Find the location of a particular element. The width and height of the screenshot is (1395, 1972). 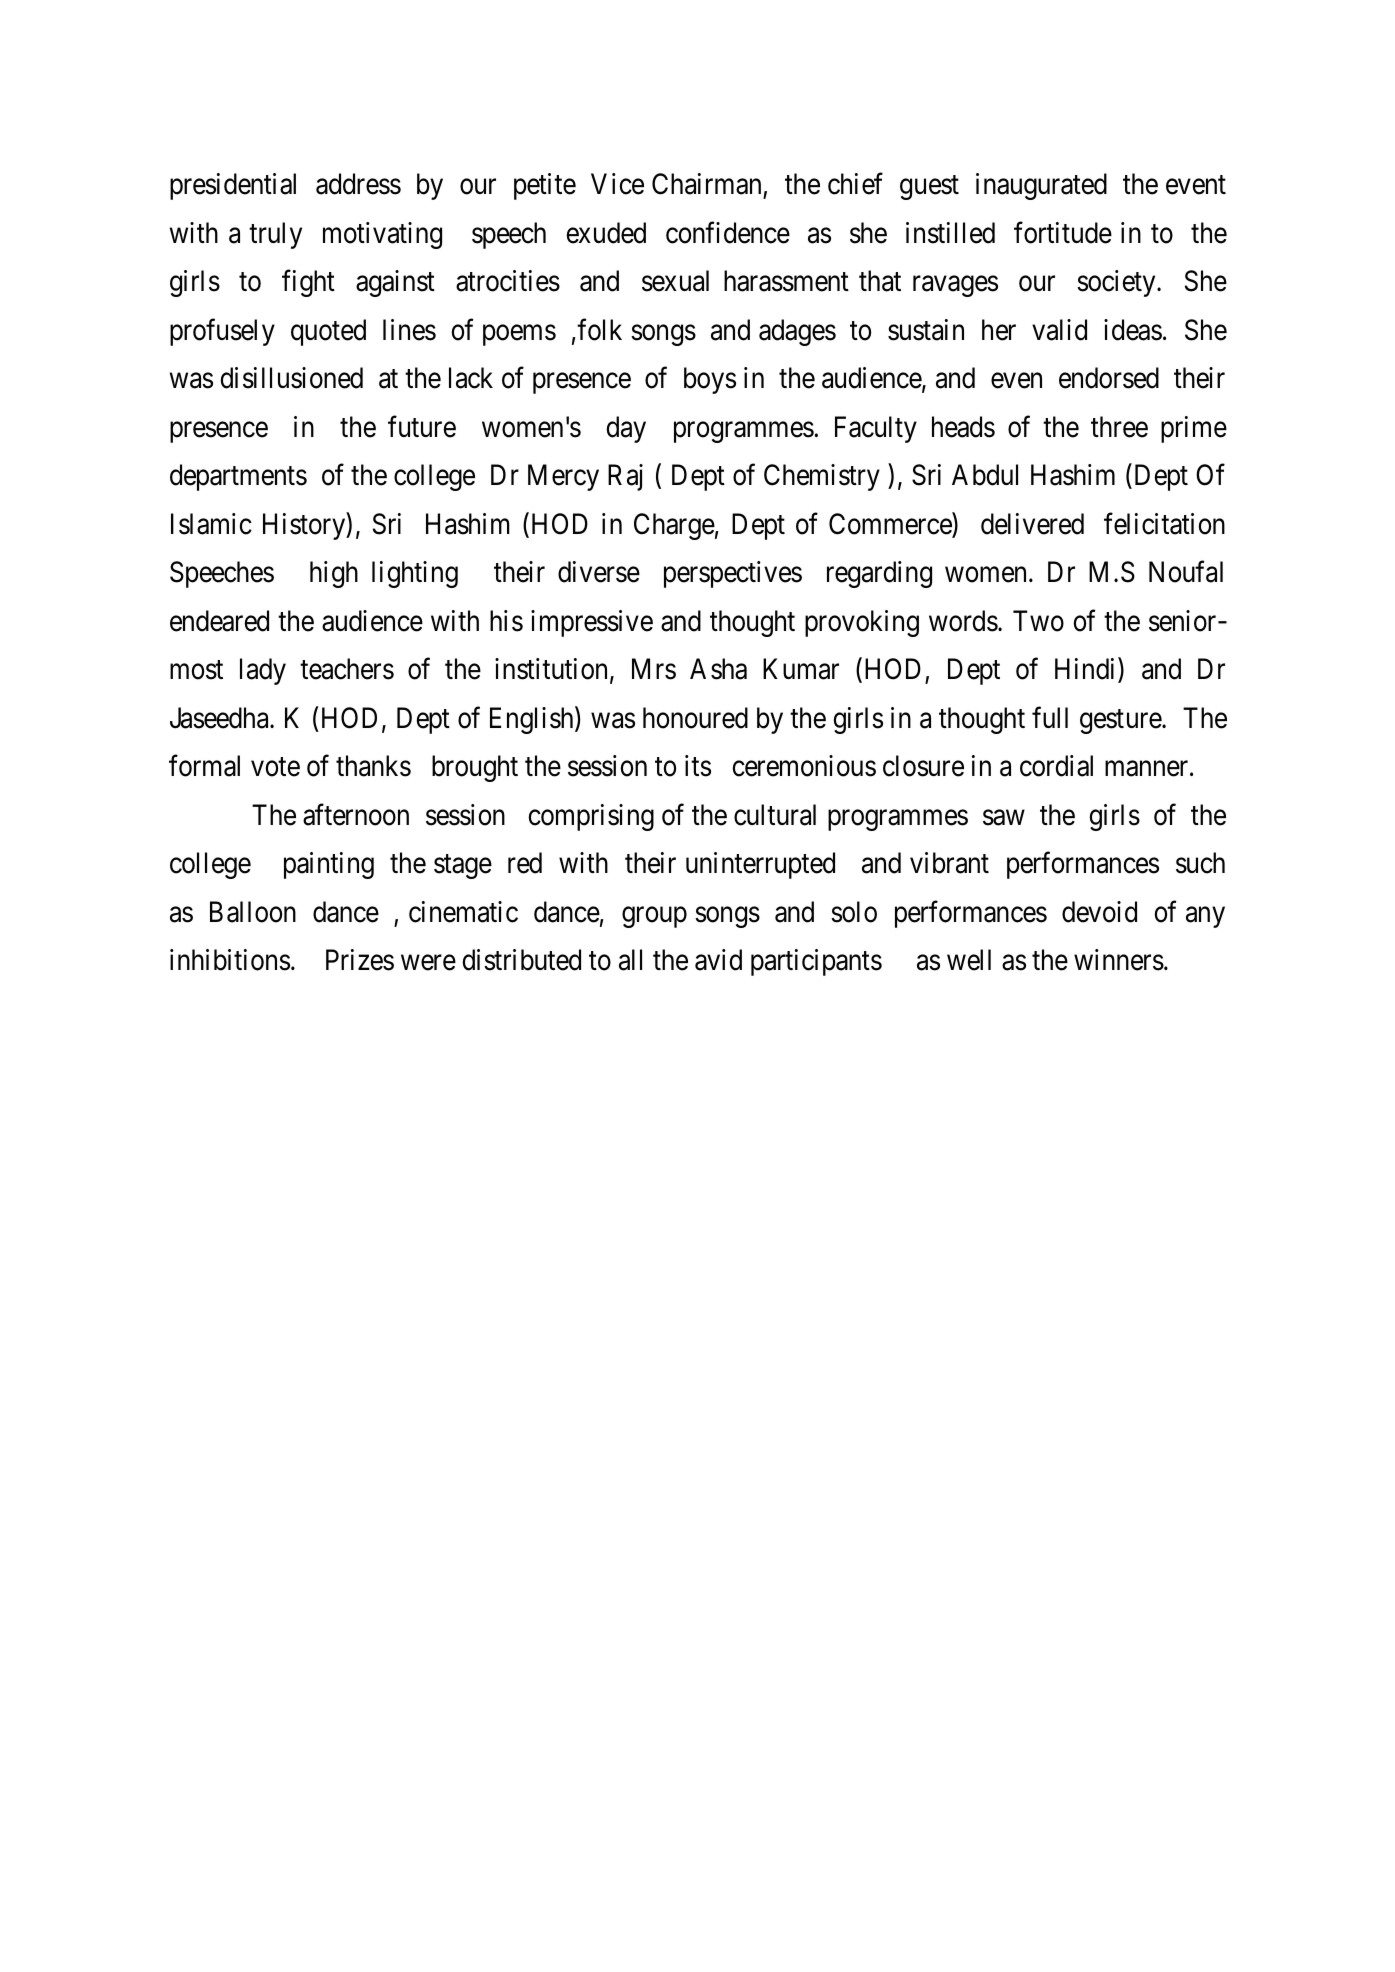

honoured is located at coordinates (695, 718).
